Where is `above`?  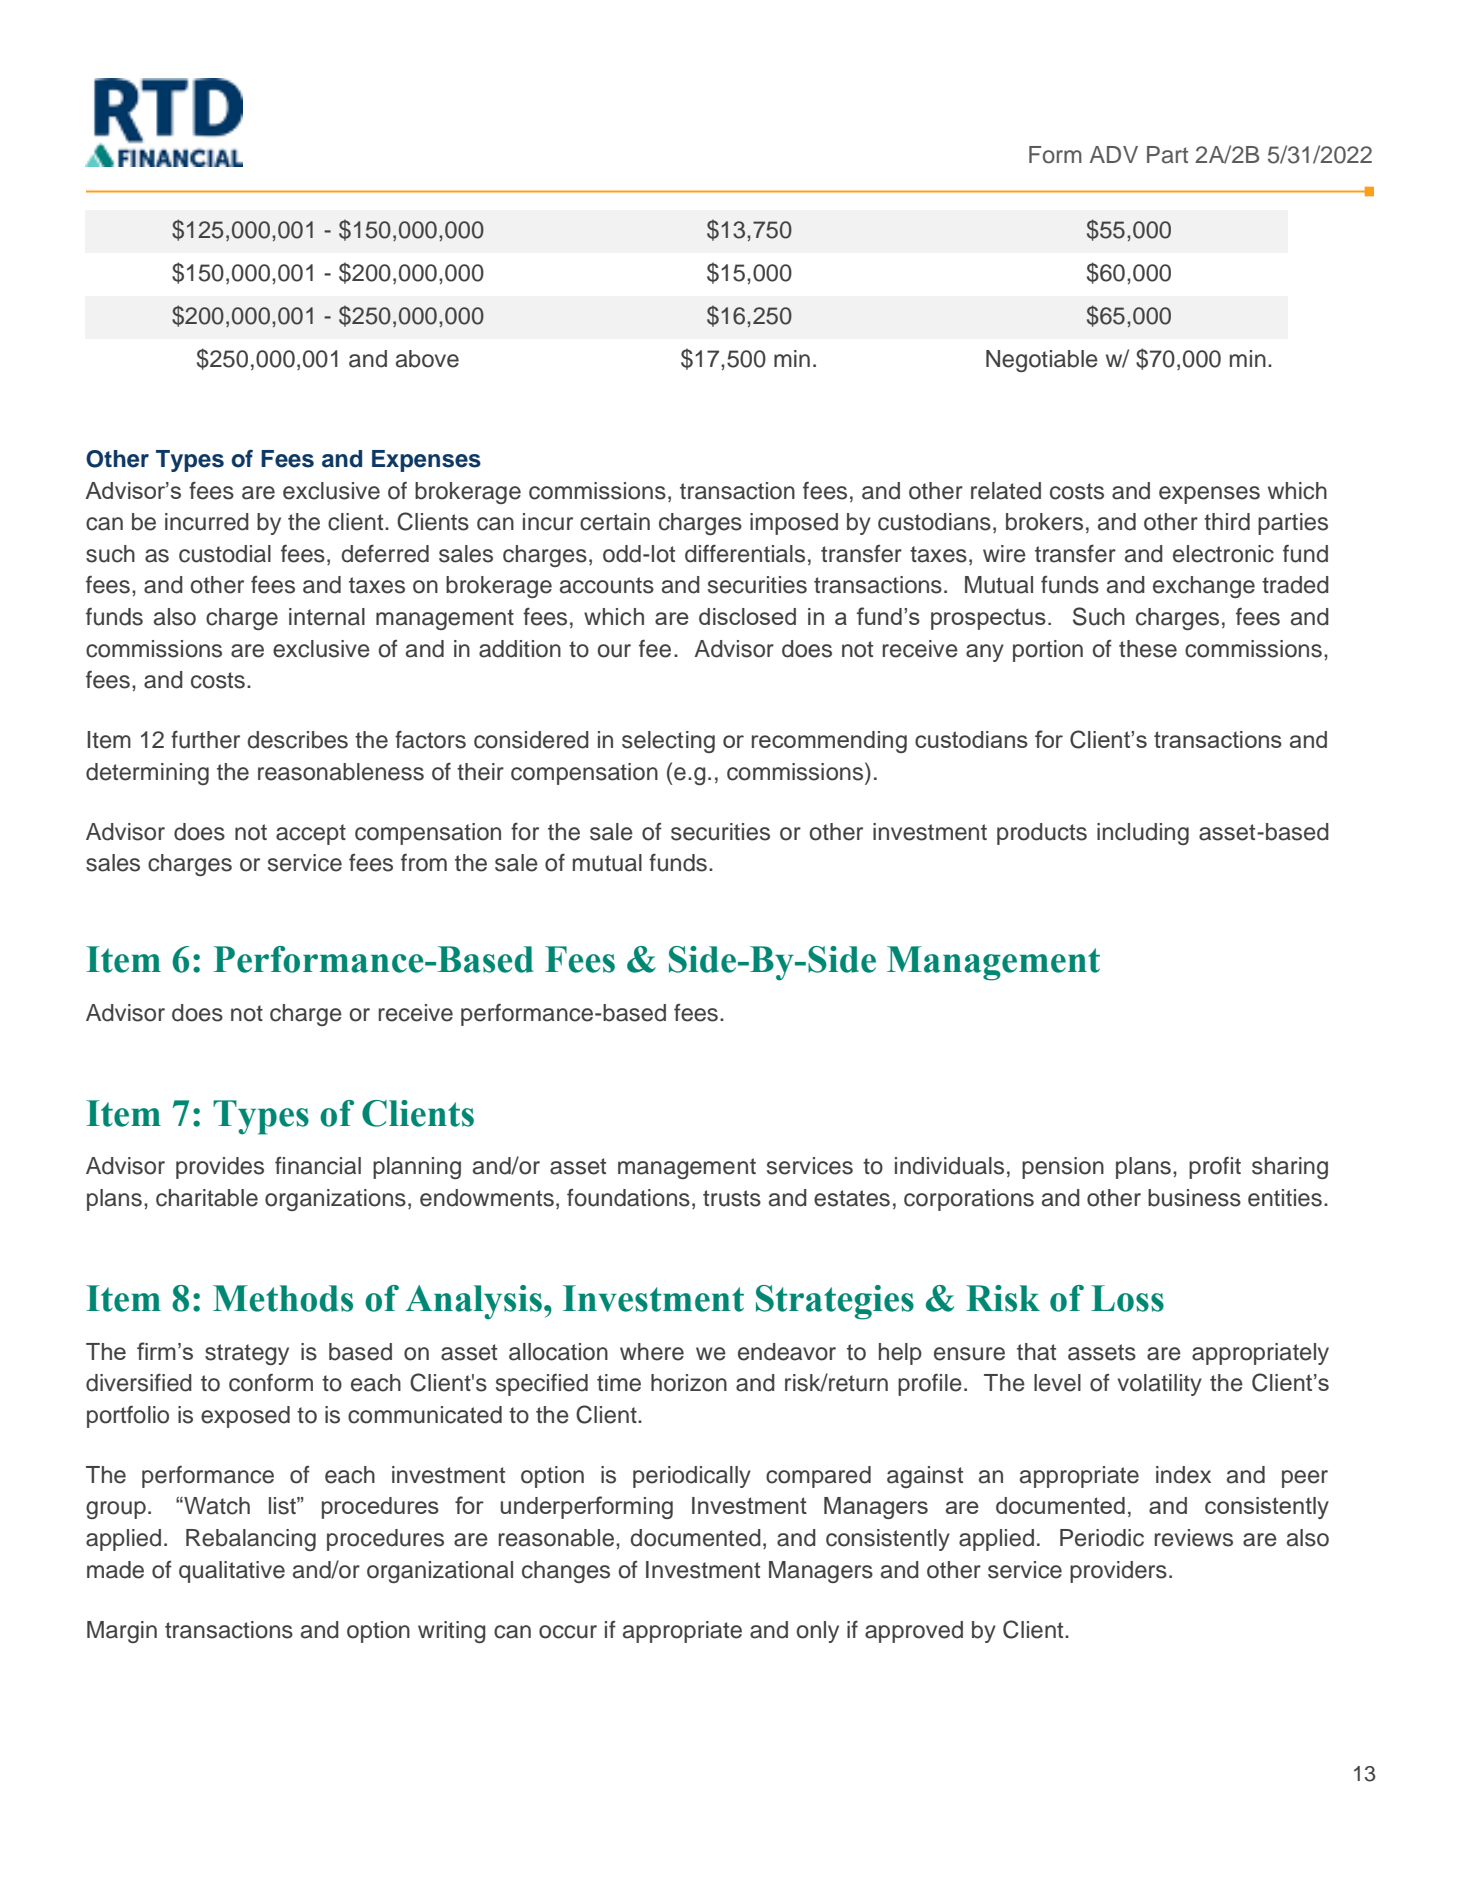
above is located at coordinates (427, 359).
